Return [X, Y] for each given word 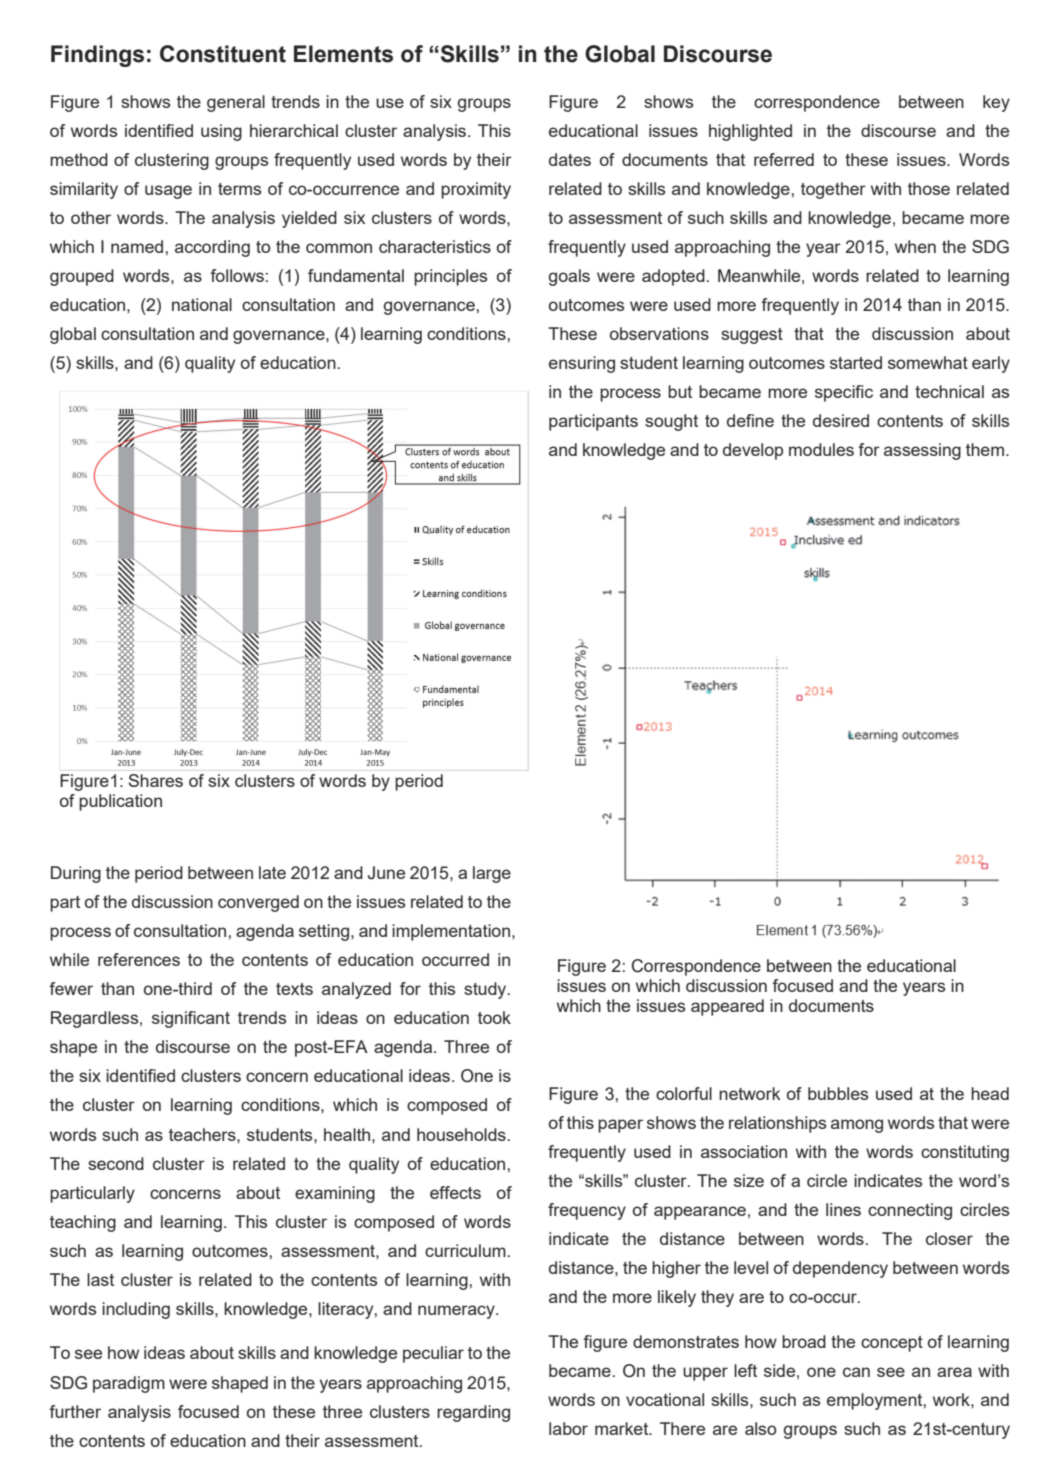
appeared [727, 1007]
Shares [156, 780]
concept [892, 1344]
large [492, 874]
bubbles [838, 1093]
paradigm [129, 1384]
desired [841, 420]
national [202, 304]
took [494, 1017]
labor [568, 1428]
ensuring [582, 364]
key [996, 103]
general [236, 103]
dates [570, 159]
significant [191, 1019]
